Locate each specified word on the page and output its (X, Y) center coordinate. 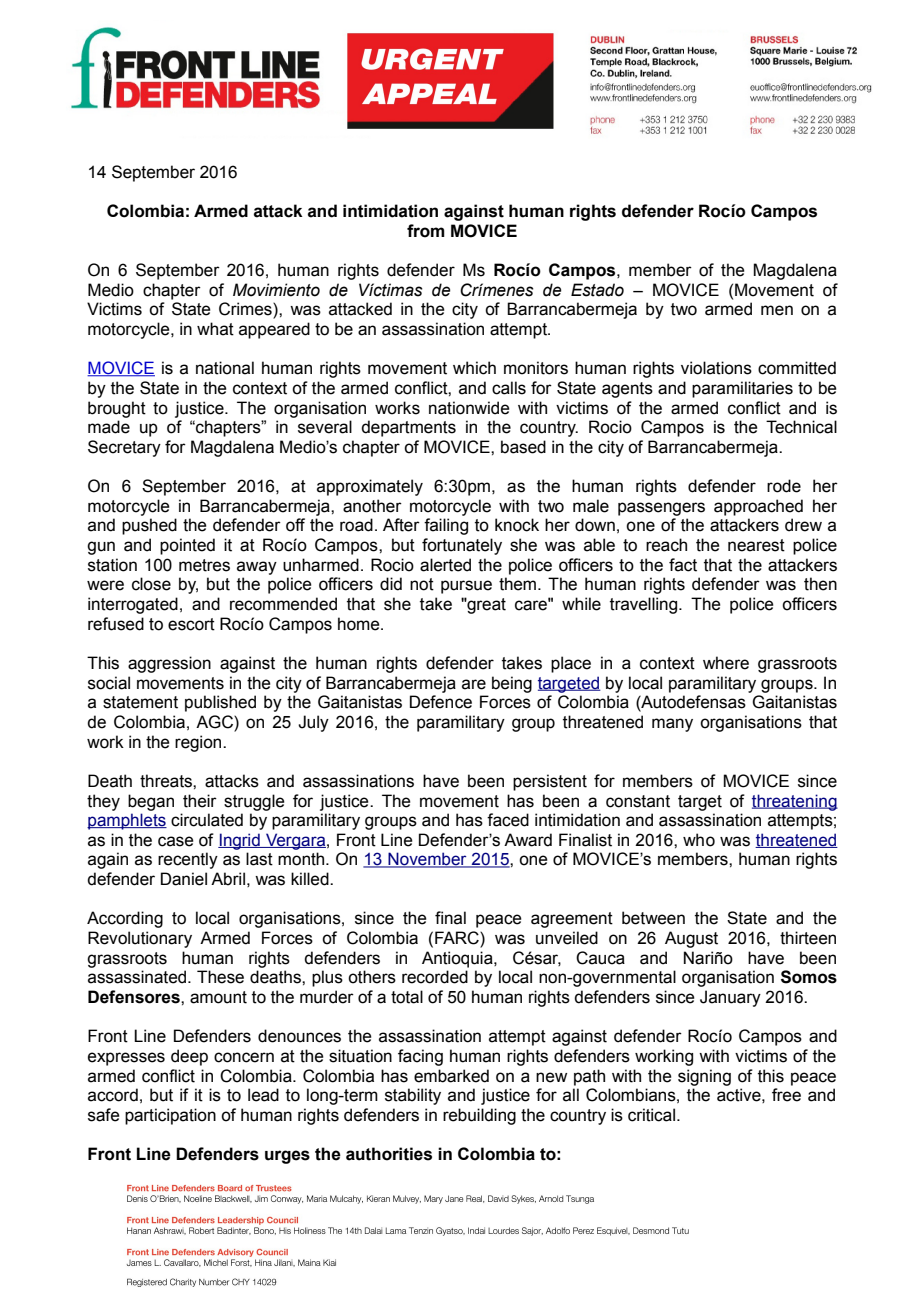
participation (170, 1116)
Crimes (246, 310)
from (426, 231)
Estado (597, 290)
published (220, 703)
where (726, 663)
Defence (441, 702)
